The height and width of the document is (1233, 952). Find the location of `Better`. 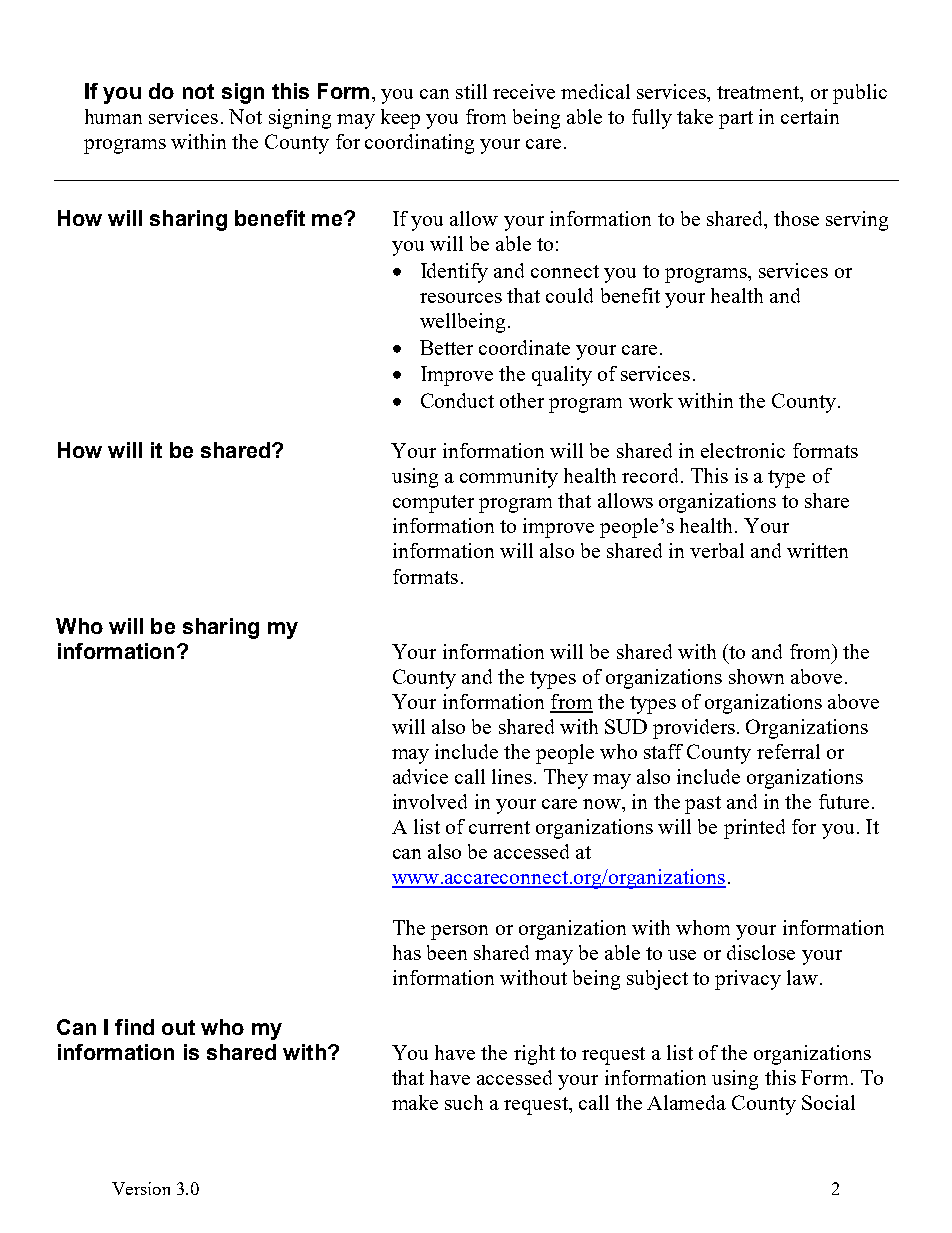

Better is located at coordinates (446, 347).
